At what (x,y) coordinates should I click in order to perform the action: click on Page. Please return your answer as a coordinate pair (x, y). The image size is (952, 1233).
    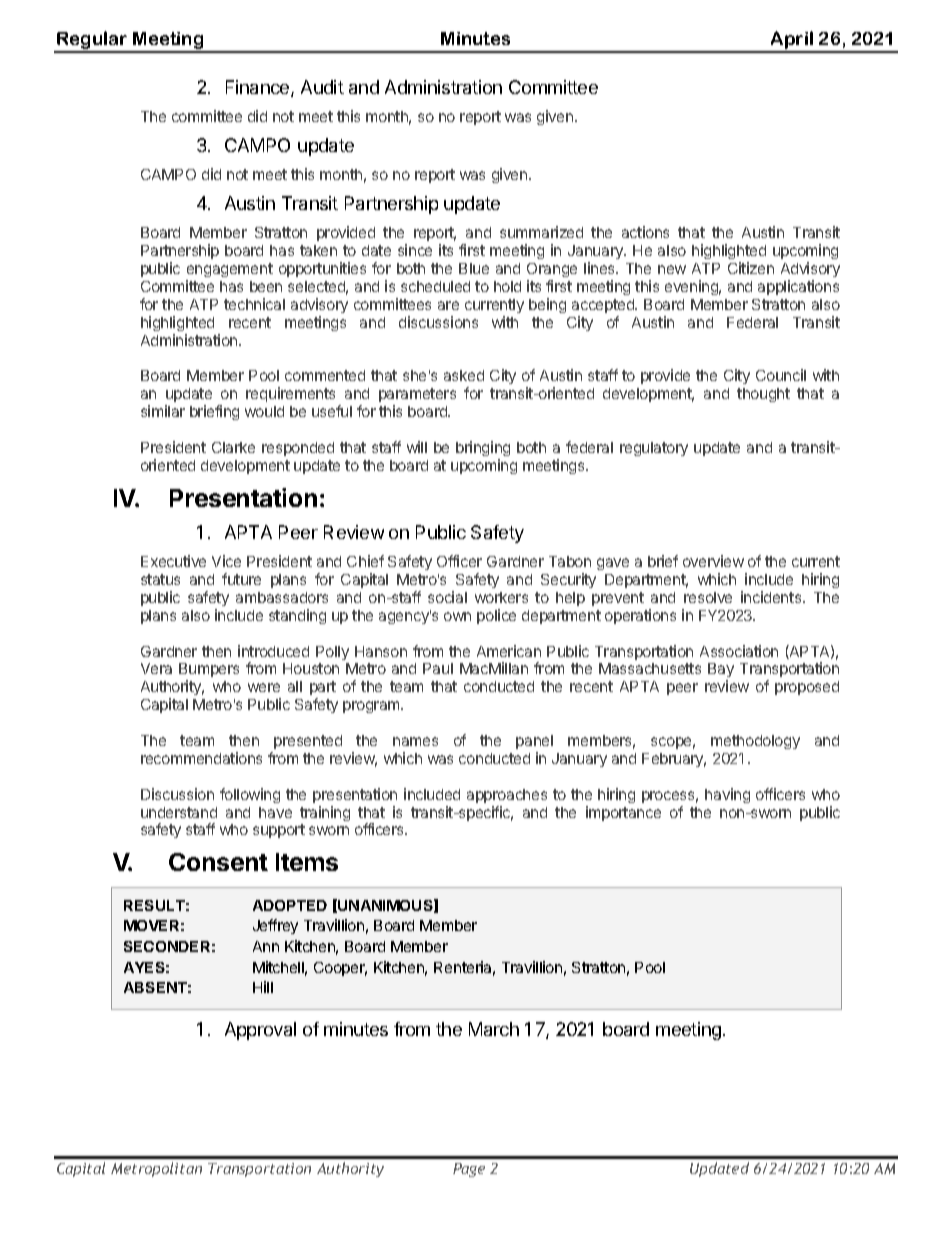
    Looking at the image, I should click on (469, 1170).
